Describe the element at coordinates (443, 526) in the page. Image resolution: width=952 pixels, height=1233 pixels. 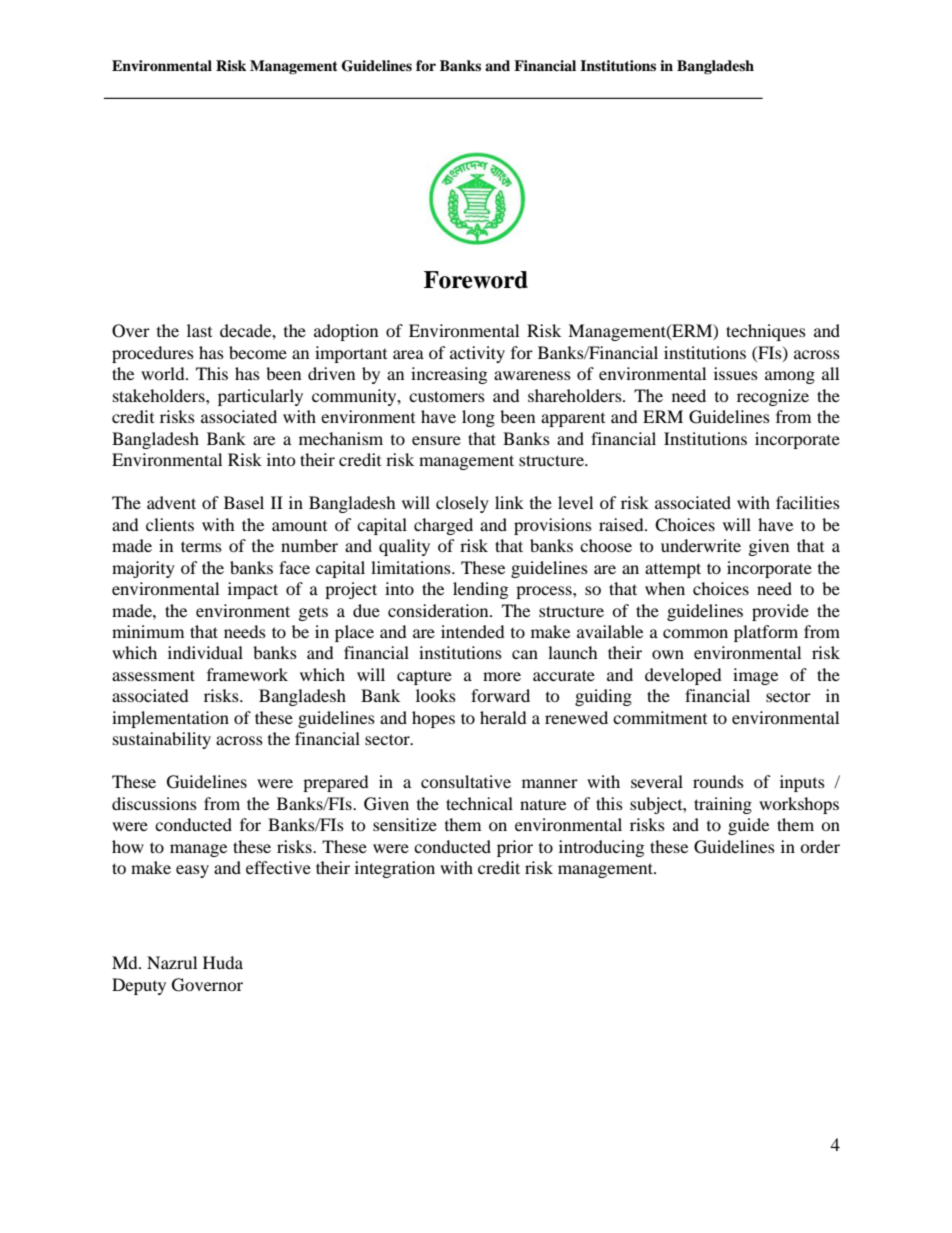
I see `charged` at that location.
